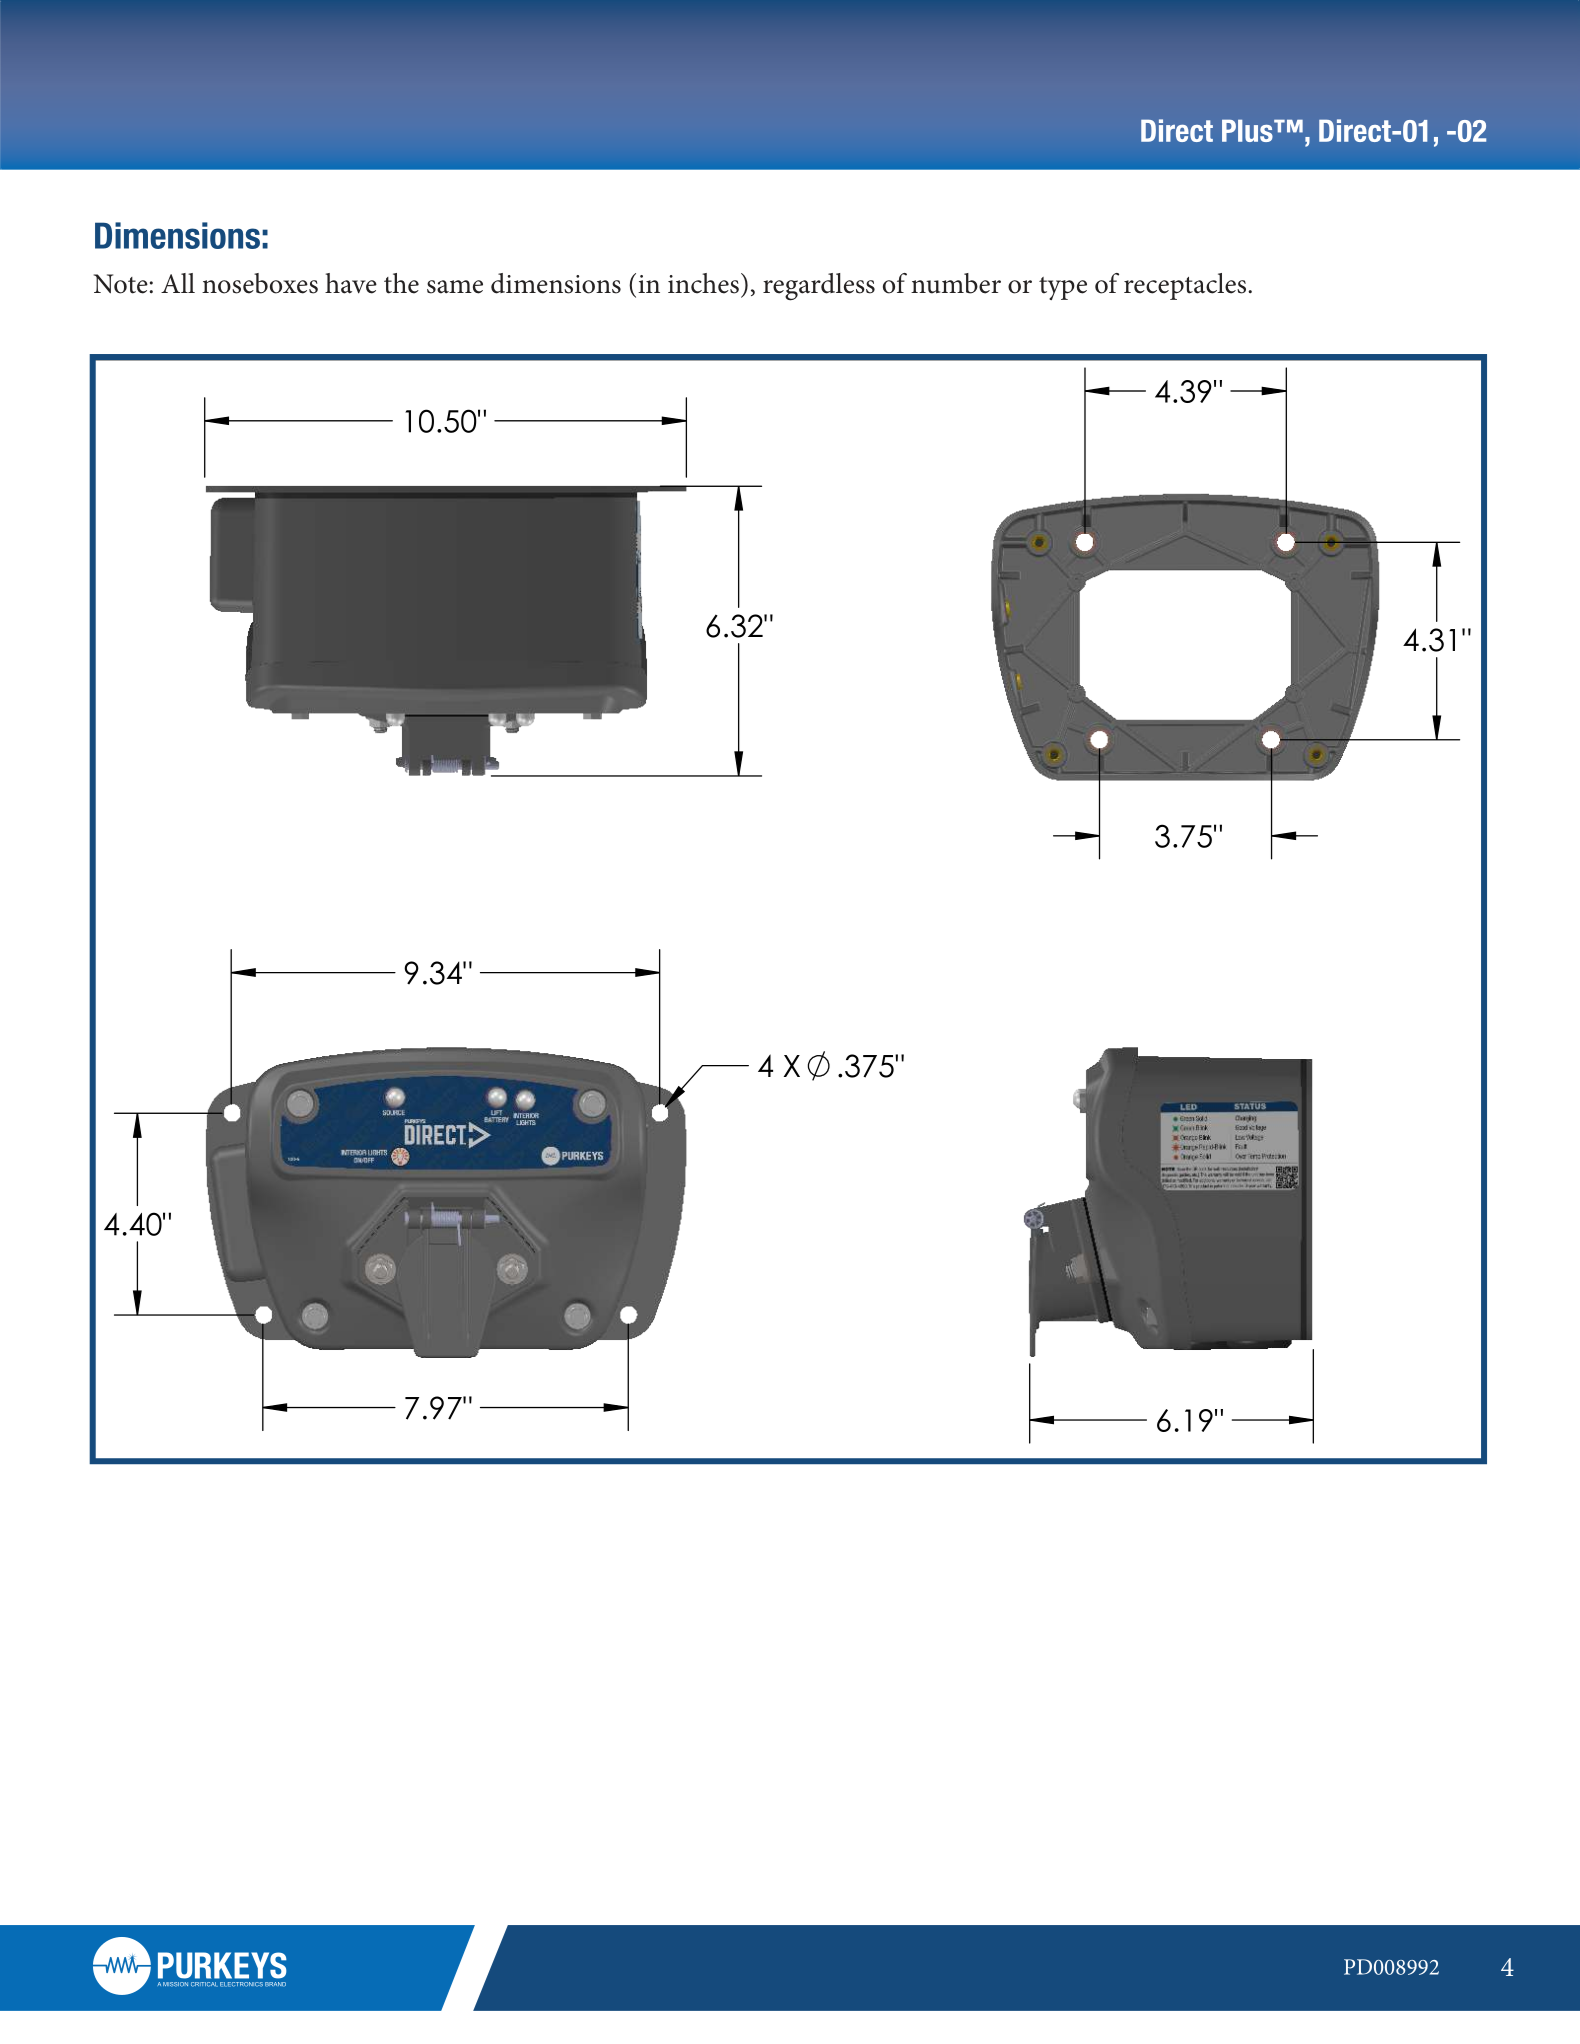  Describe the element at coordinates (956, 283) in the image. I see `number` at that location.
